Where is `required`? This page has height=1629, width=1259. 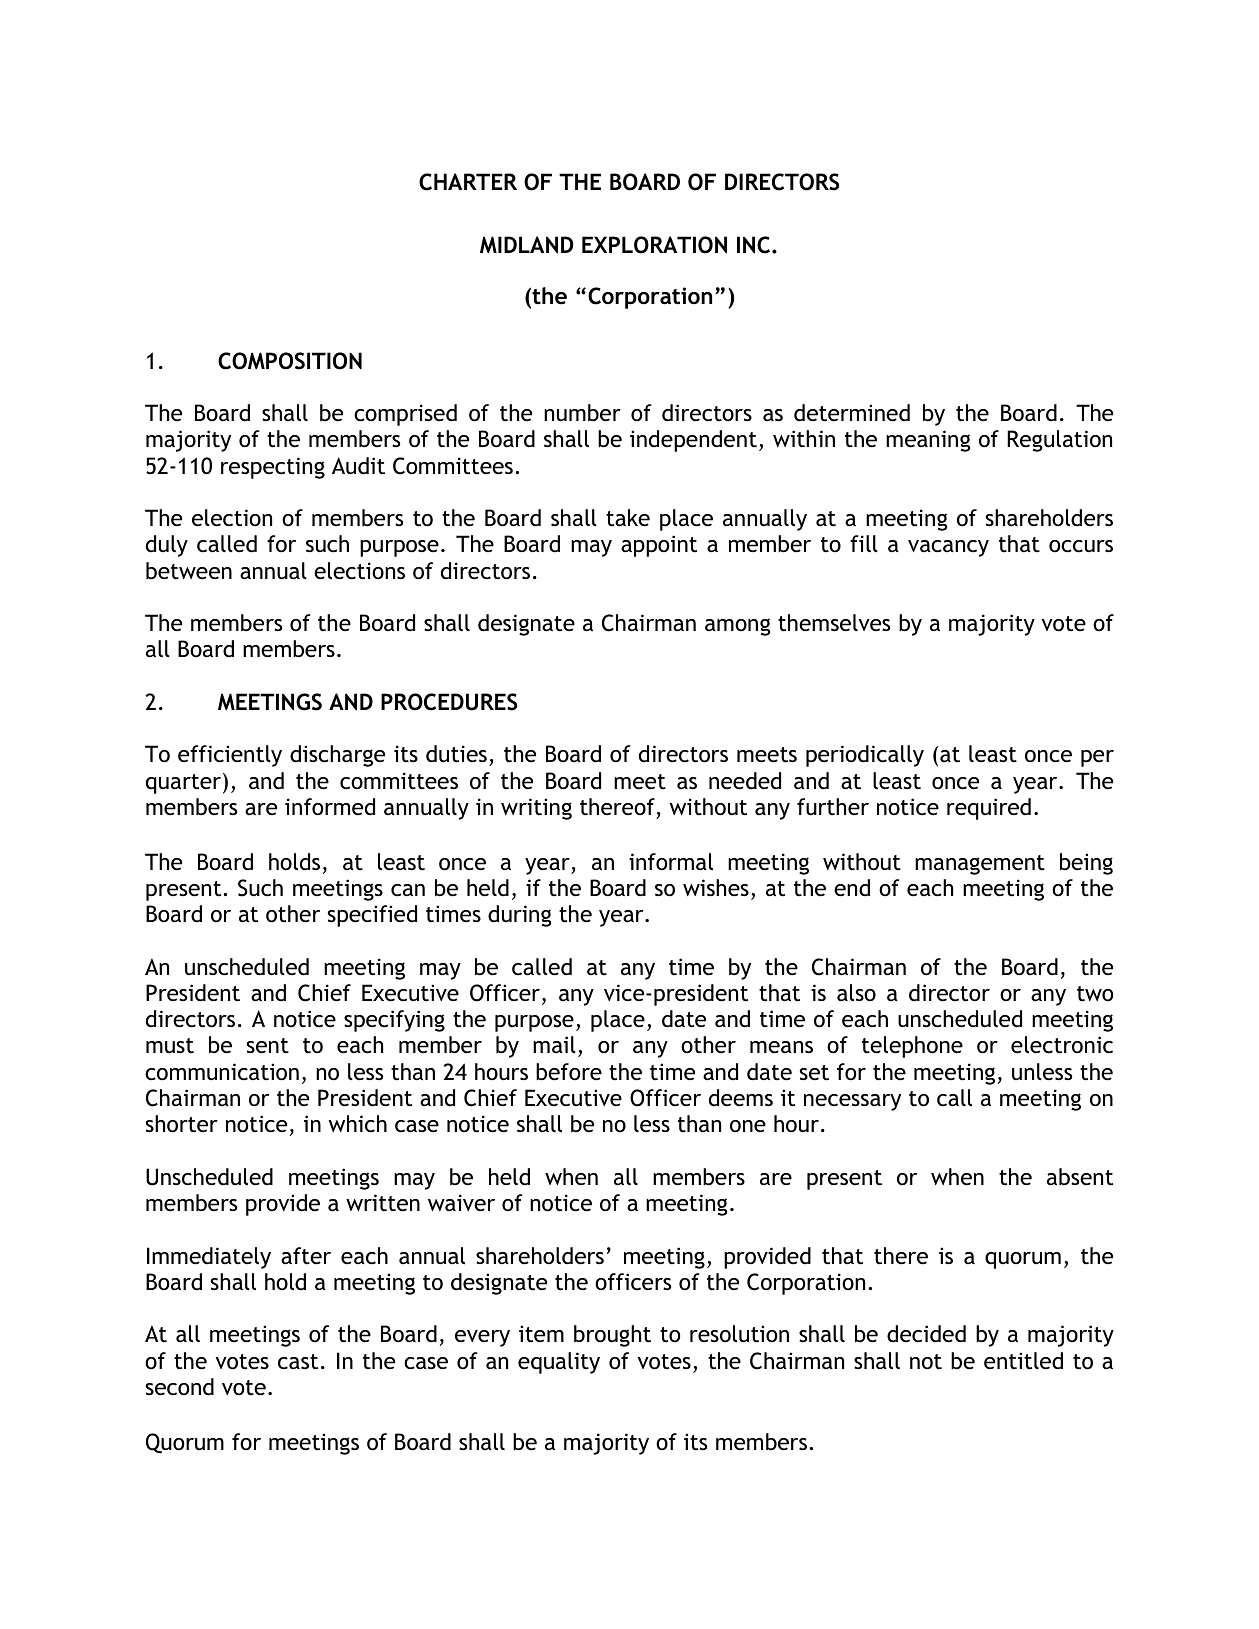
required is located at coordinates (989, 809).
